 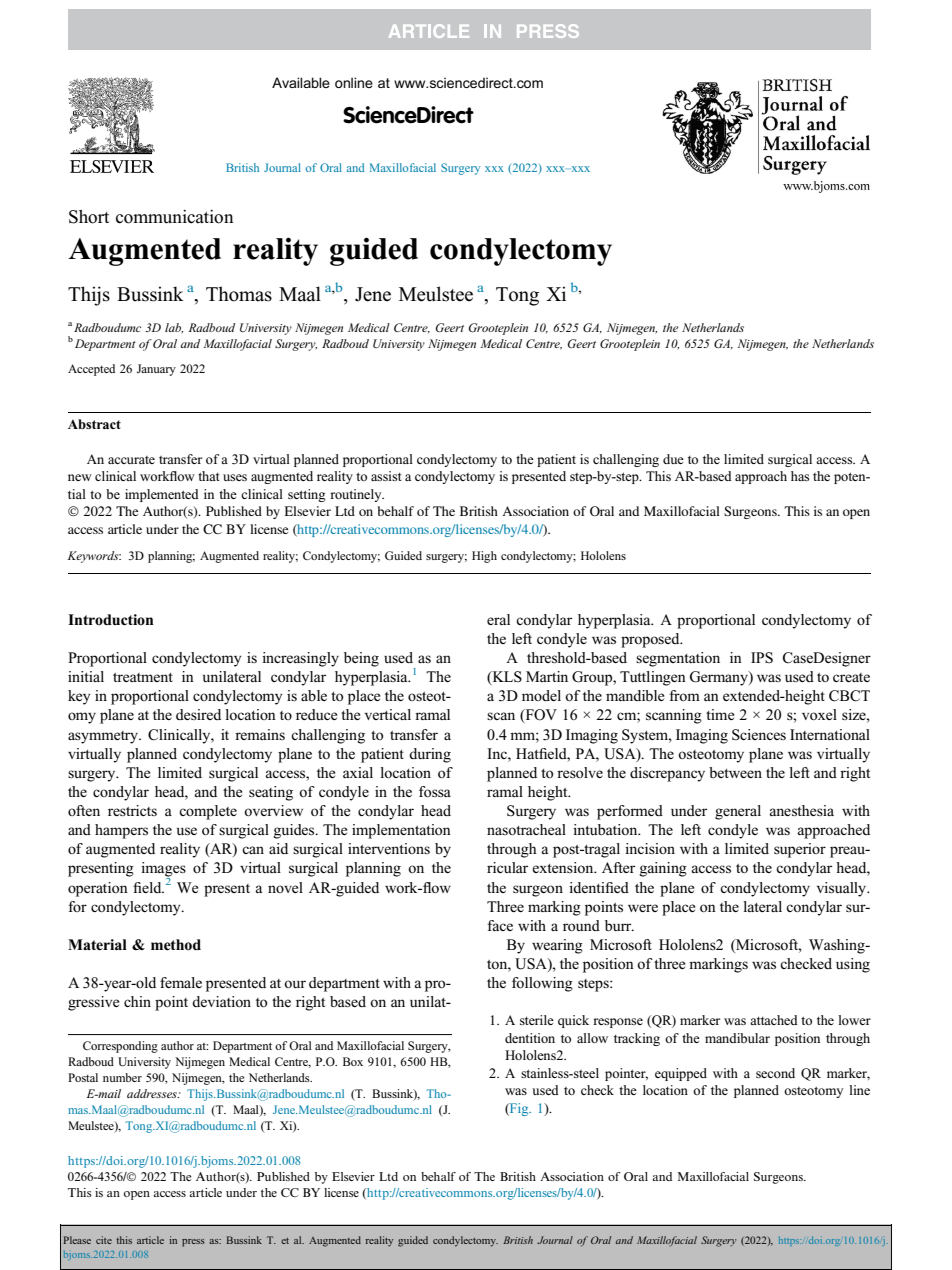 I want to click on female, so click(x=181, y=982).
